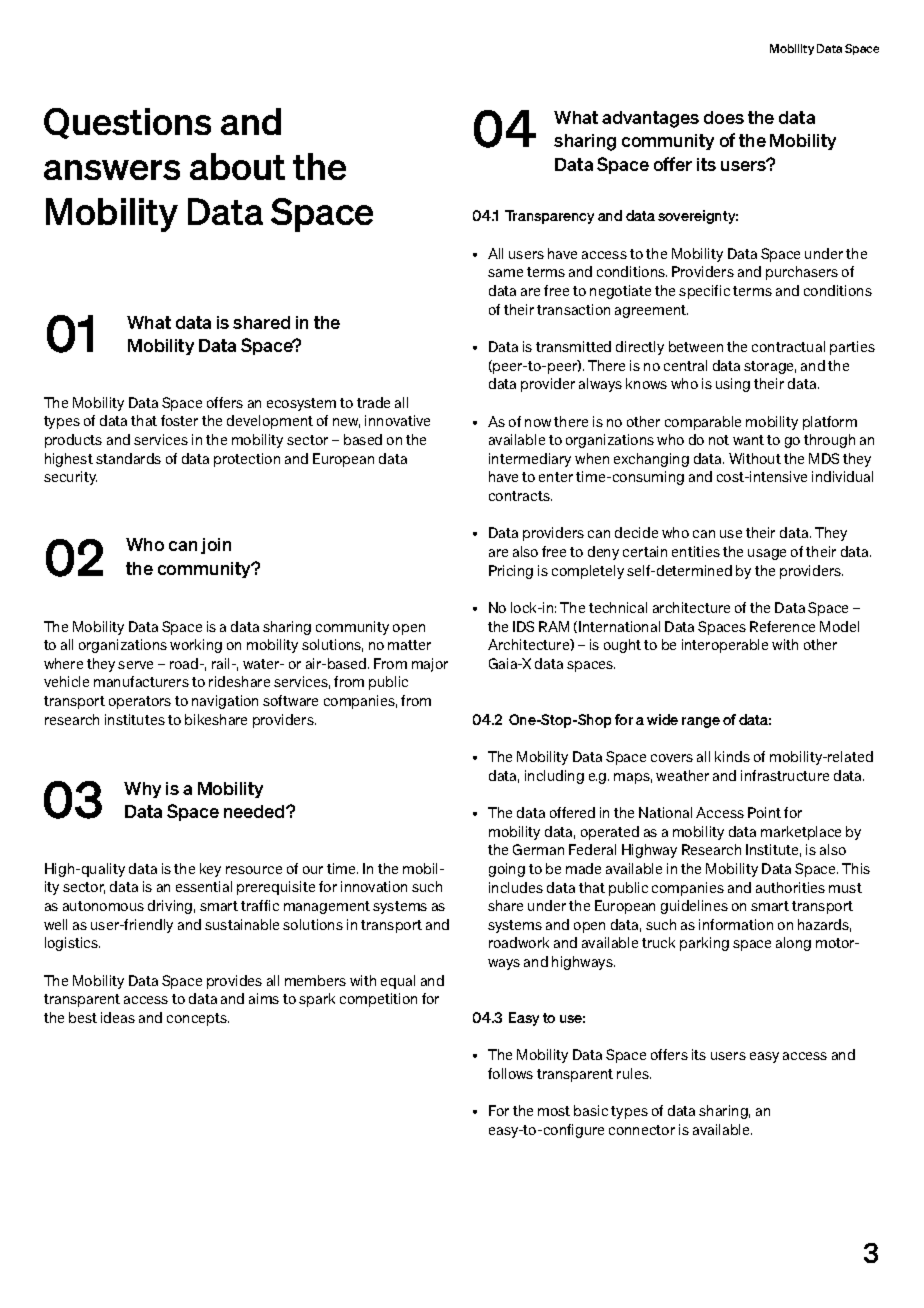 Image resolution: width=924 pixels, height=1308 pixels. Describe the element at coordinates (510, 1073) in the image. I see `follows` at that location.
